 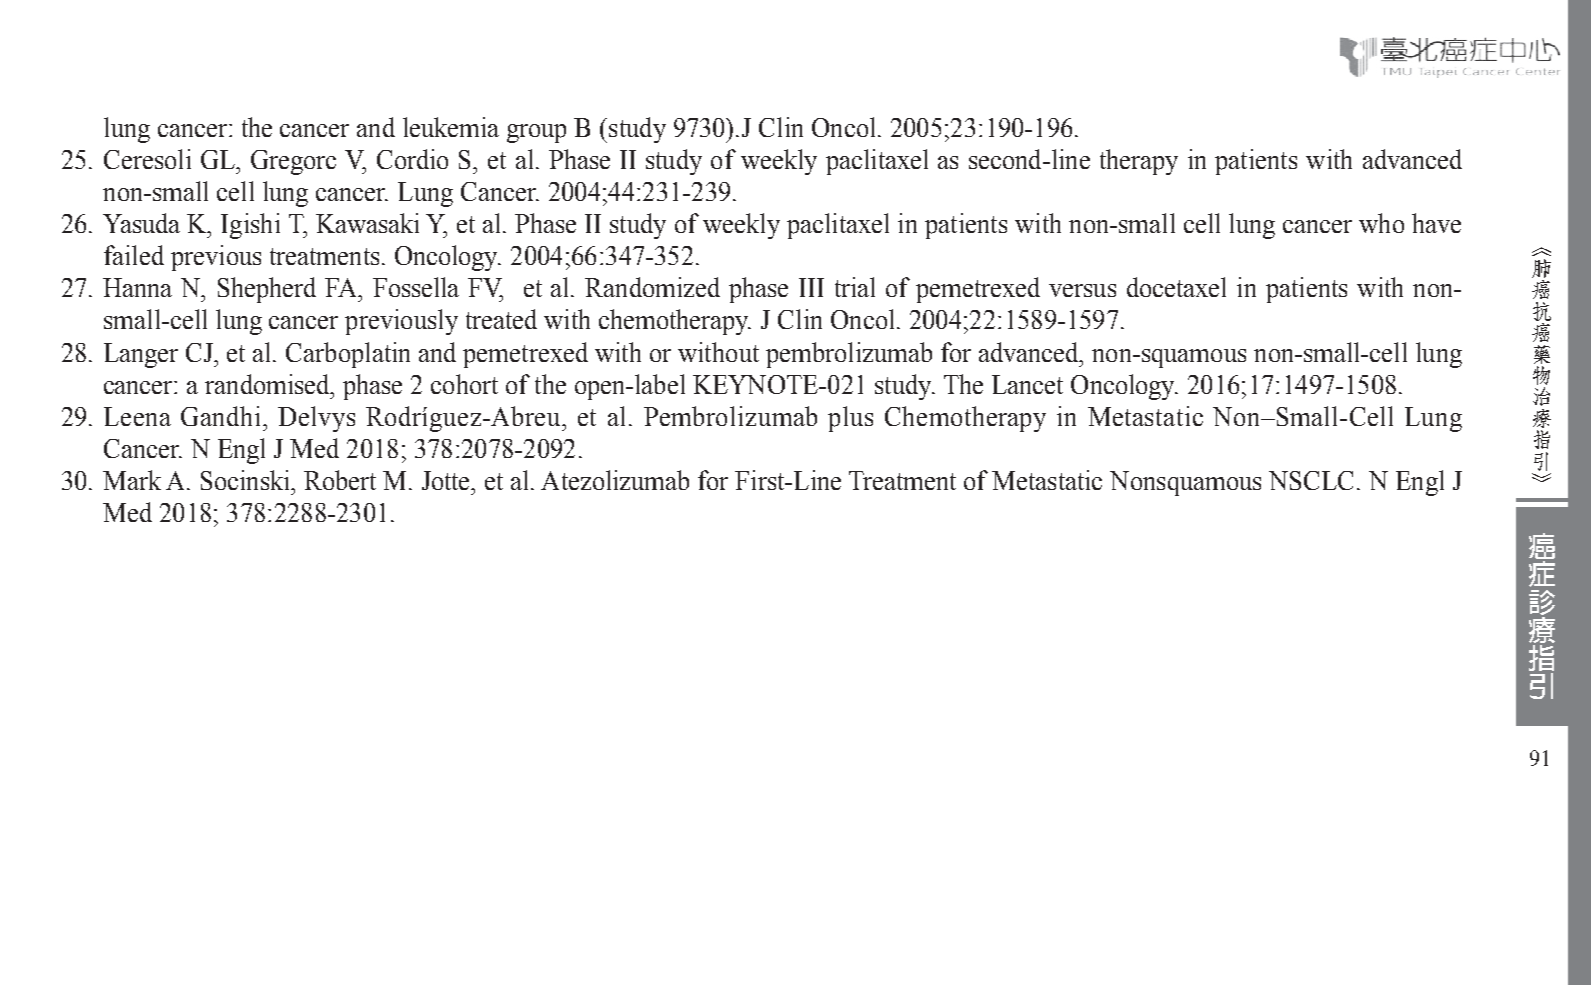 What do you see at coordinates (536, 133) in the screenshot?
I see `group` at bounding box center [536, 133].
